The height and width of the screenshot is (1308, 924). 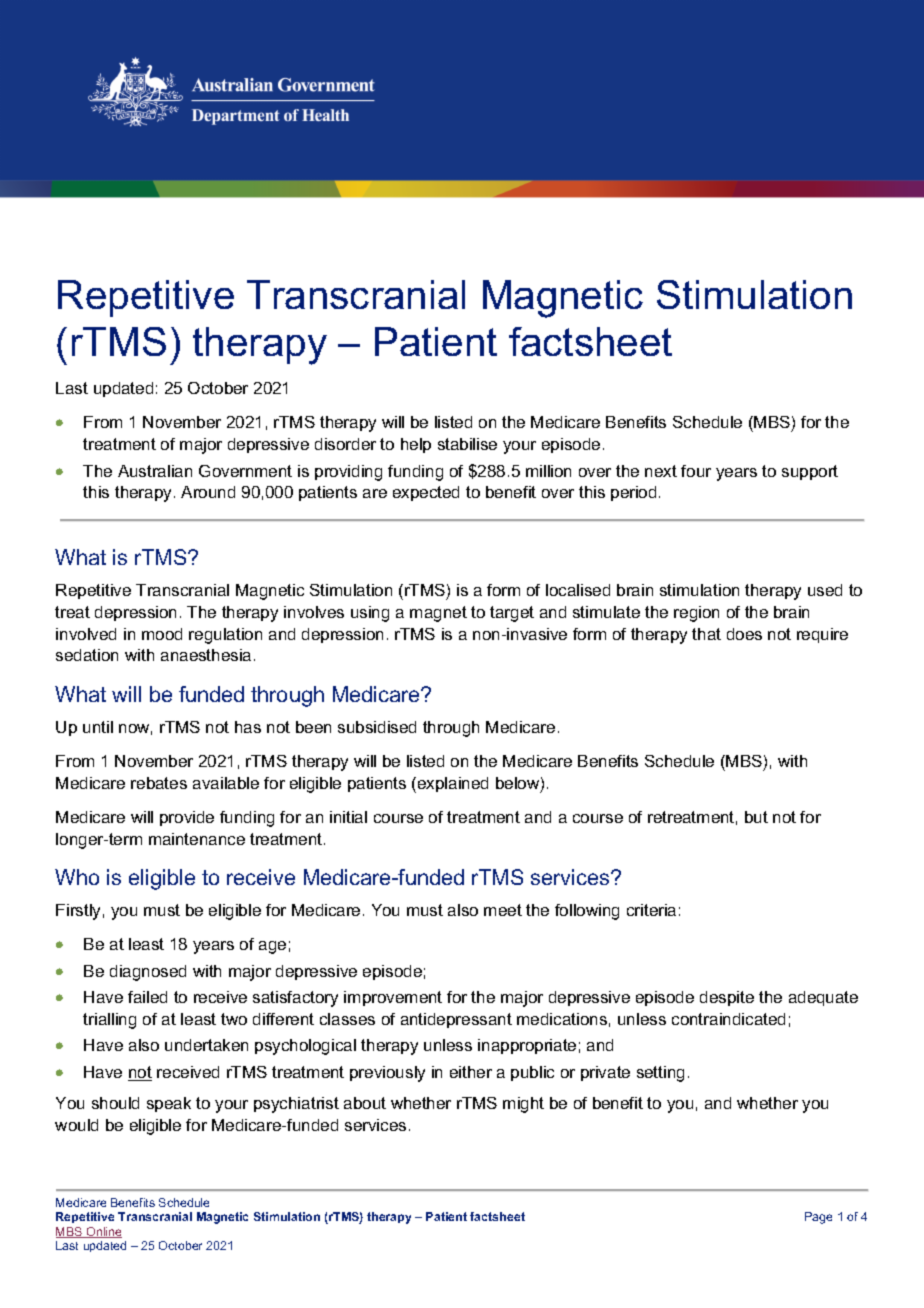 What do you see at coordinates (523, 1105) in the screenshot?
I see `might` at bounding box center [523, 1105].
